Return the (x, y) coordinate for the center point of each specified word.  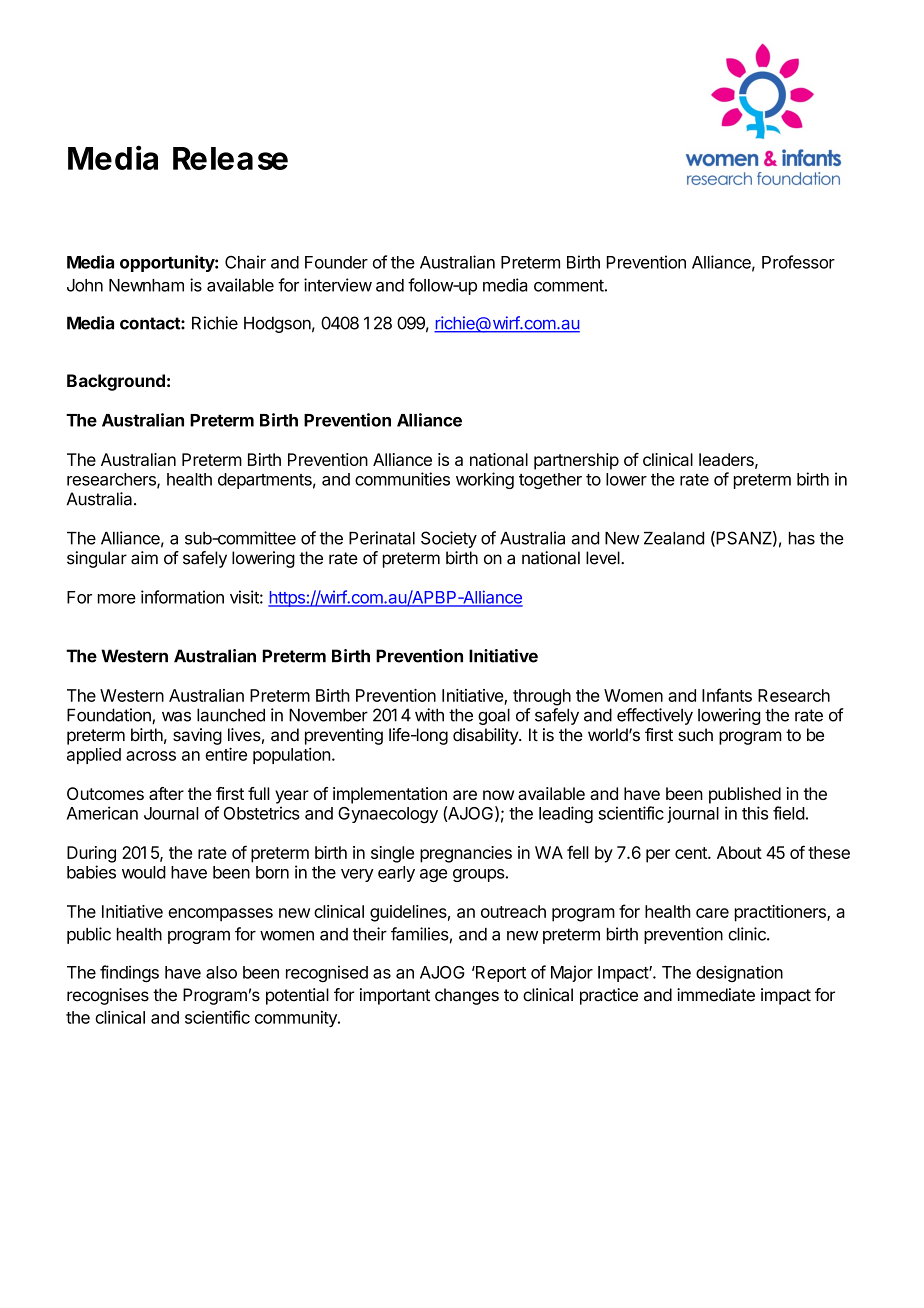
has (802, 538)
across (151, 756)
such (695, 735)
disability (486, 736)
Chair (245, 262)
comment (569, 286)
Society (449, 539)
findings (129, 973)
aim (144, 558)
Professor (798, 262)
